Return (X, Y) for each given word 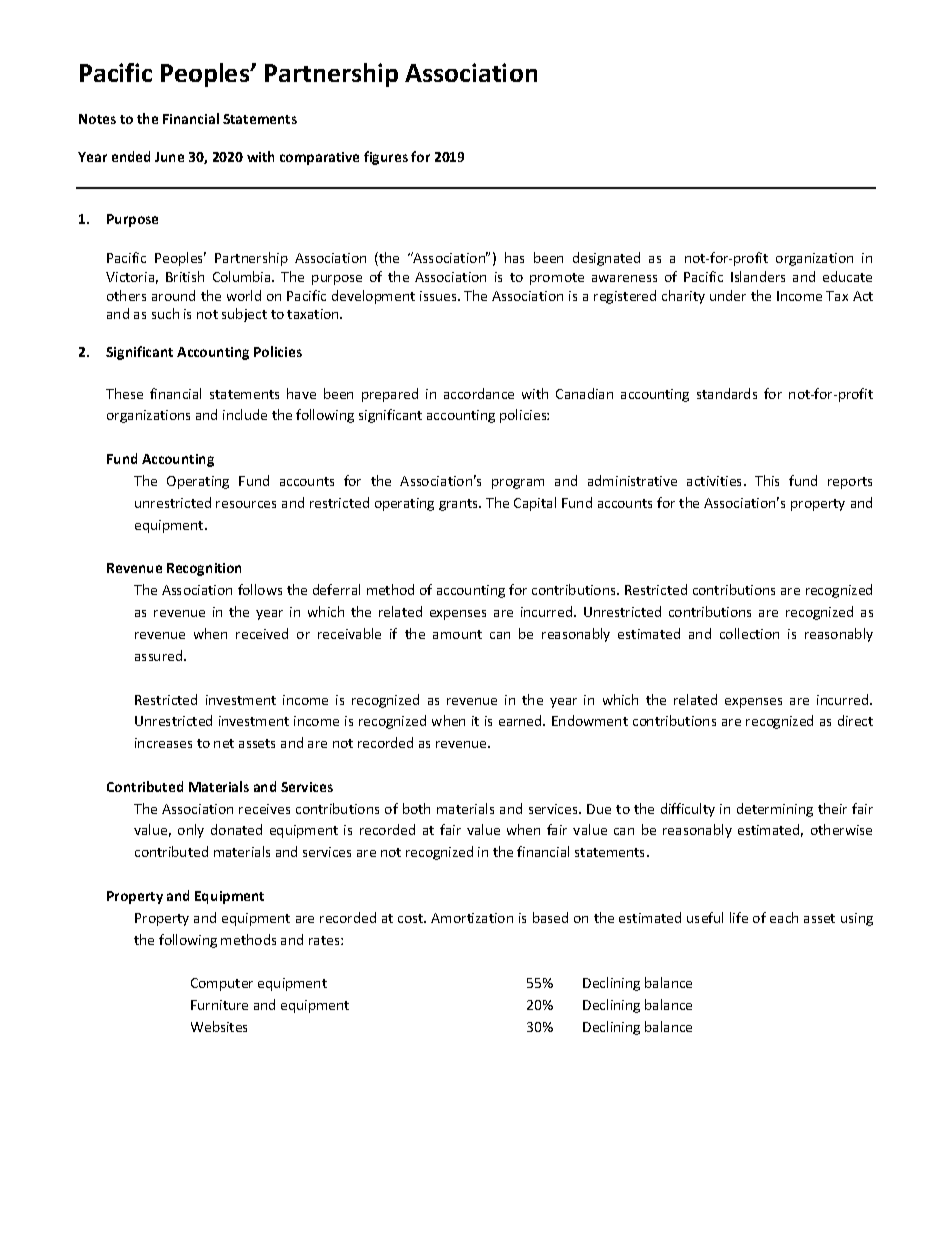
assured (160, 655)
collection (749, 633)
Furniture (219, 1005)
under (728, 295)
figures (386, 158)
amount (457, 634)
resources (246, 504)
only (191, 831)
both (416, 808)
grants (460, 505)
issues (439, 296)
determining (775, 810)
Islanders (758, 276)
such (165, 313)
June (169, 157)
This (767, 480)
